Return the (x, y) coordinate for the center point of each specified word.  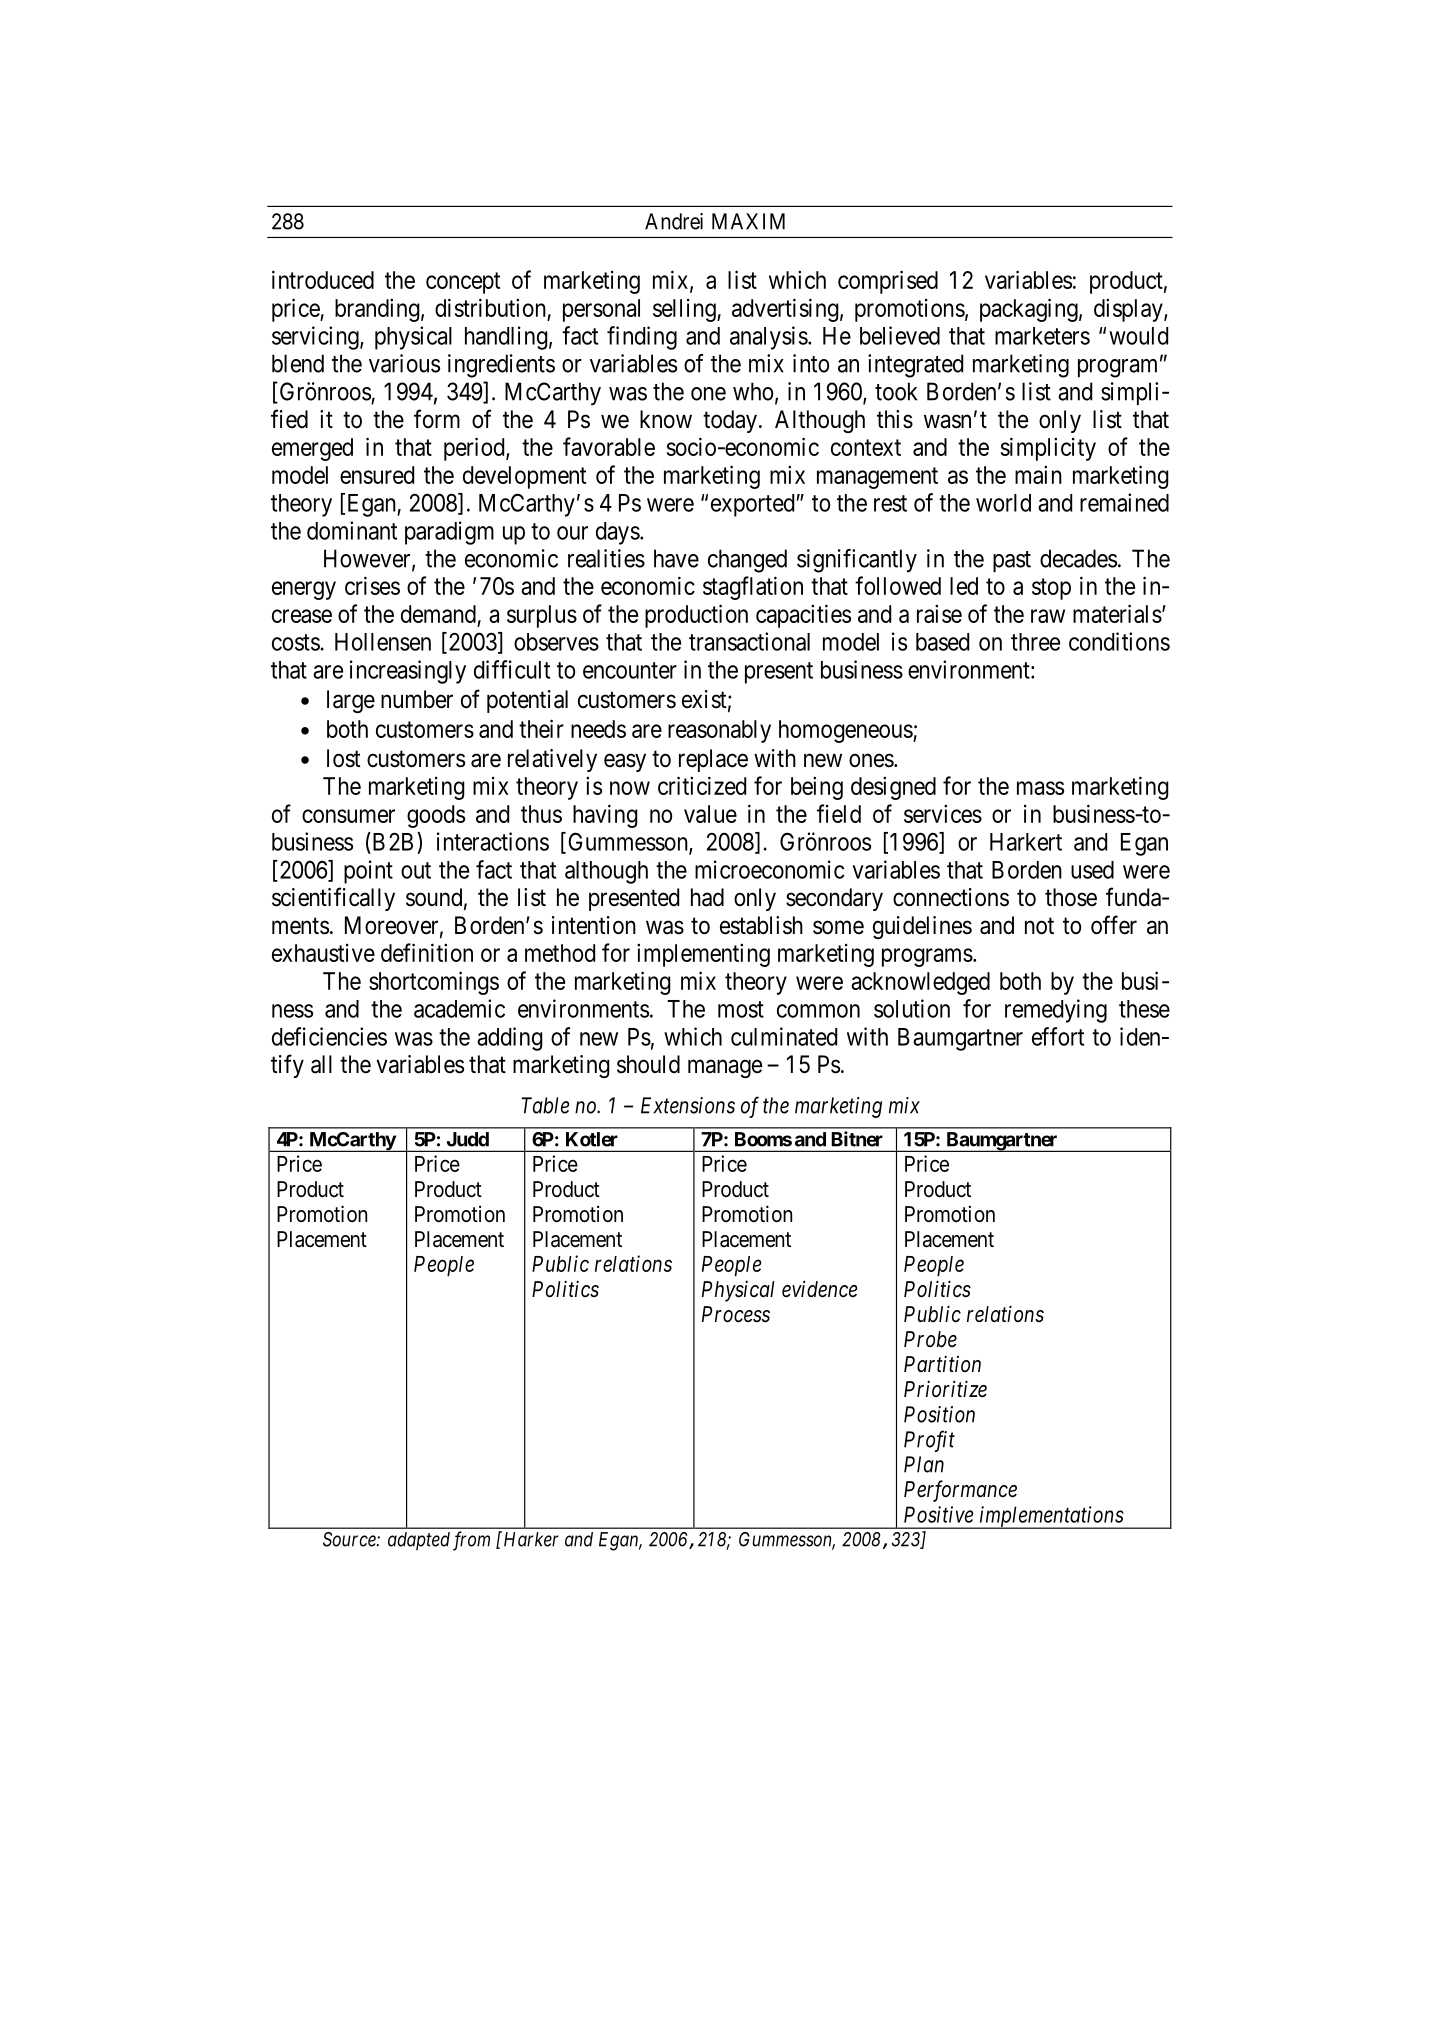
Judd (468, 1139)
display (1129, 310)
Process (736, 1314)
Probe (930, 1339)
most (741, 1009)
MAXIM (748, 221)
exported (752, 505)
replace (713, 760)
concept (463, 283)
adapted (419, 1541)
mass (1040, 788)
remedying (1056, 1011)
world (1003, 503)
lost (344, 758)
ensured (377, 475)
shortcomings (434, 983)
